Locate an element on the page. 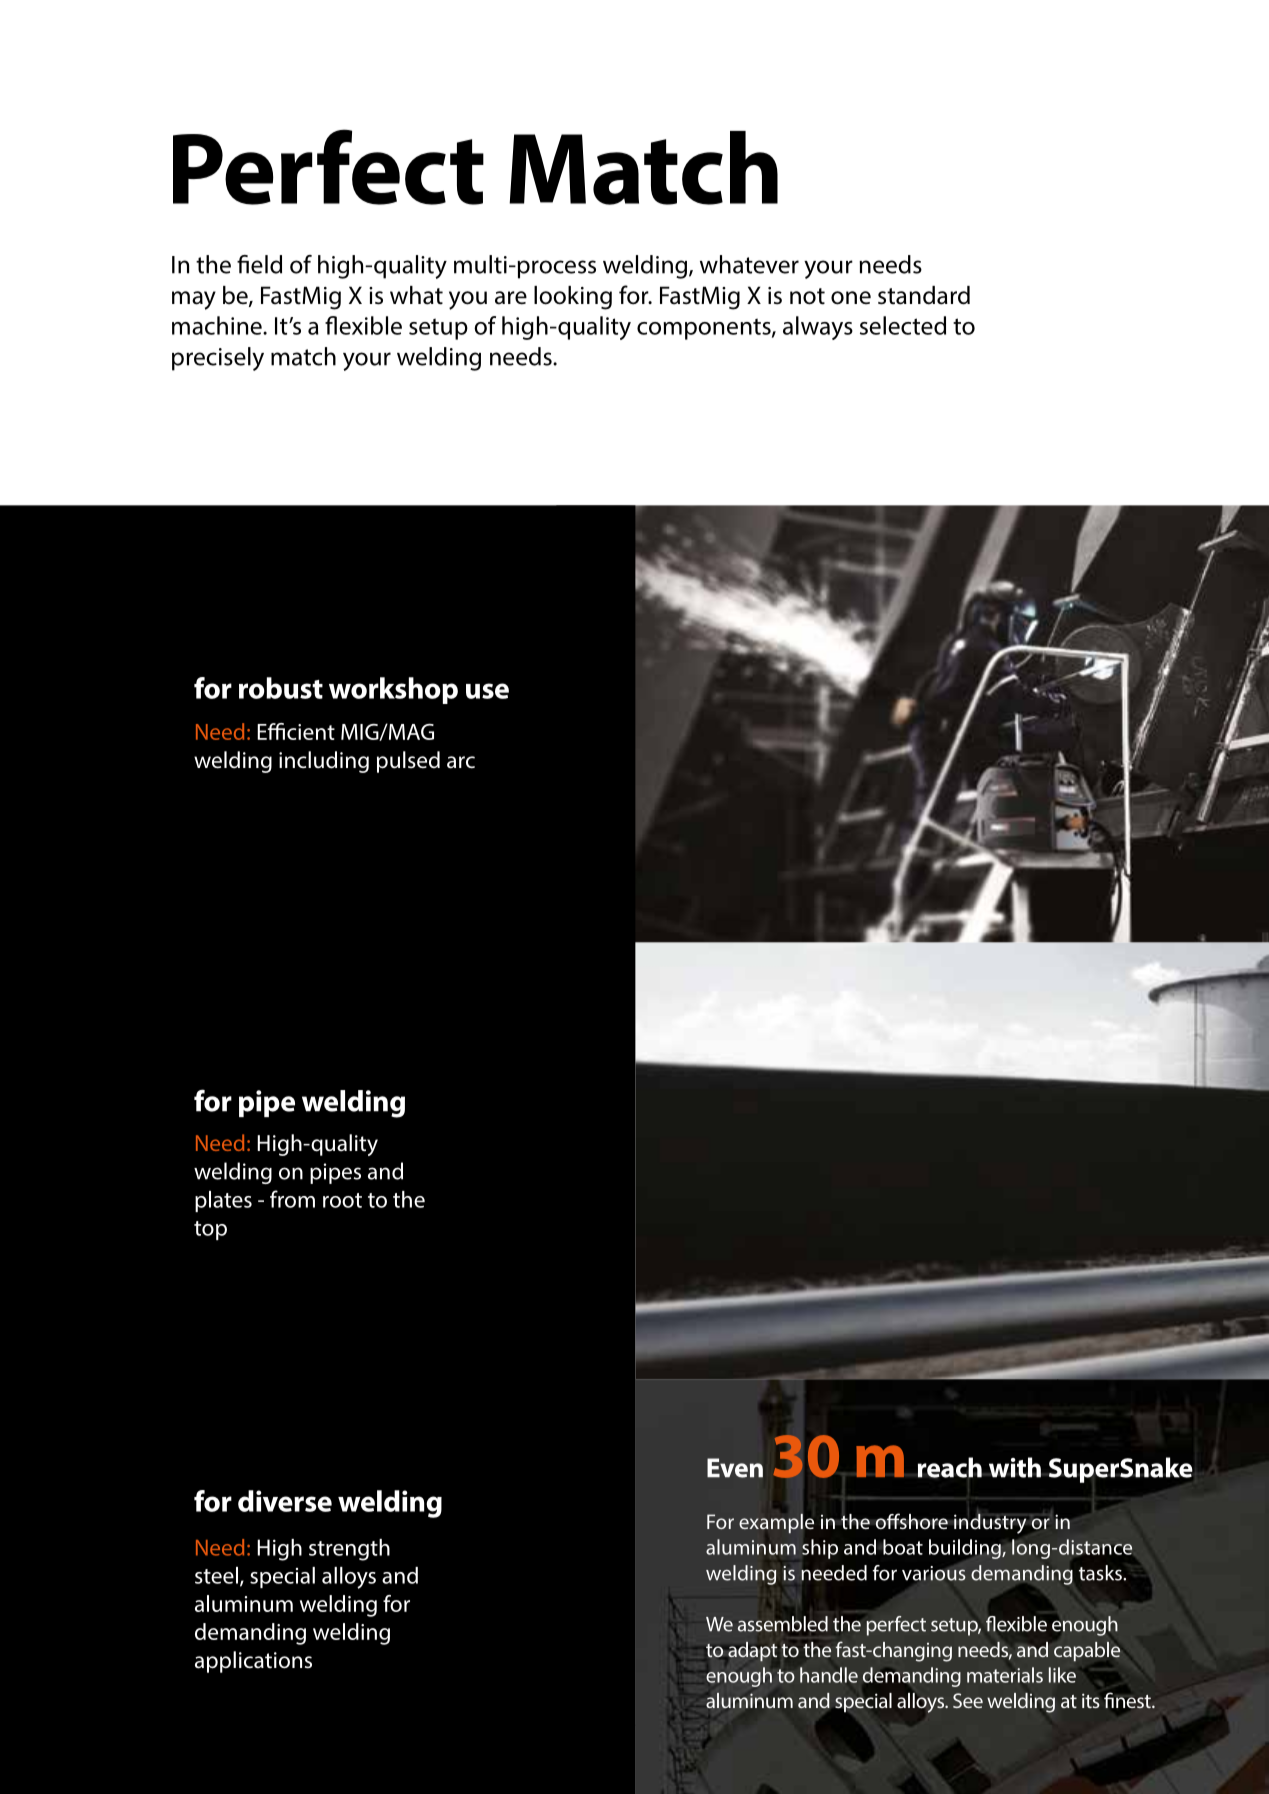  looking is located at coordinates (573, 298).
